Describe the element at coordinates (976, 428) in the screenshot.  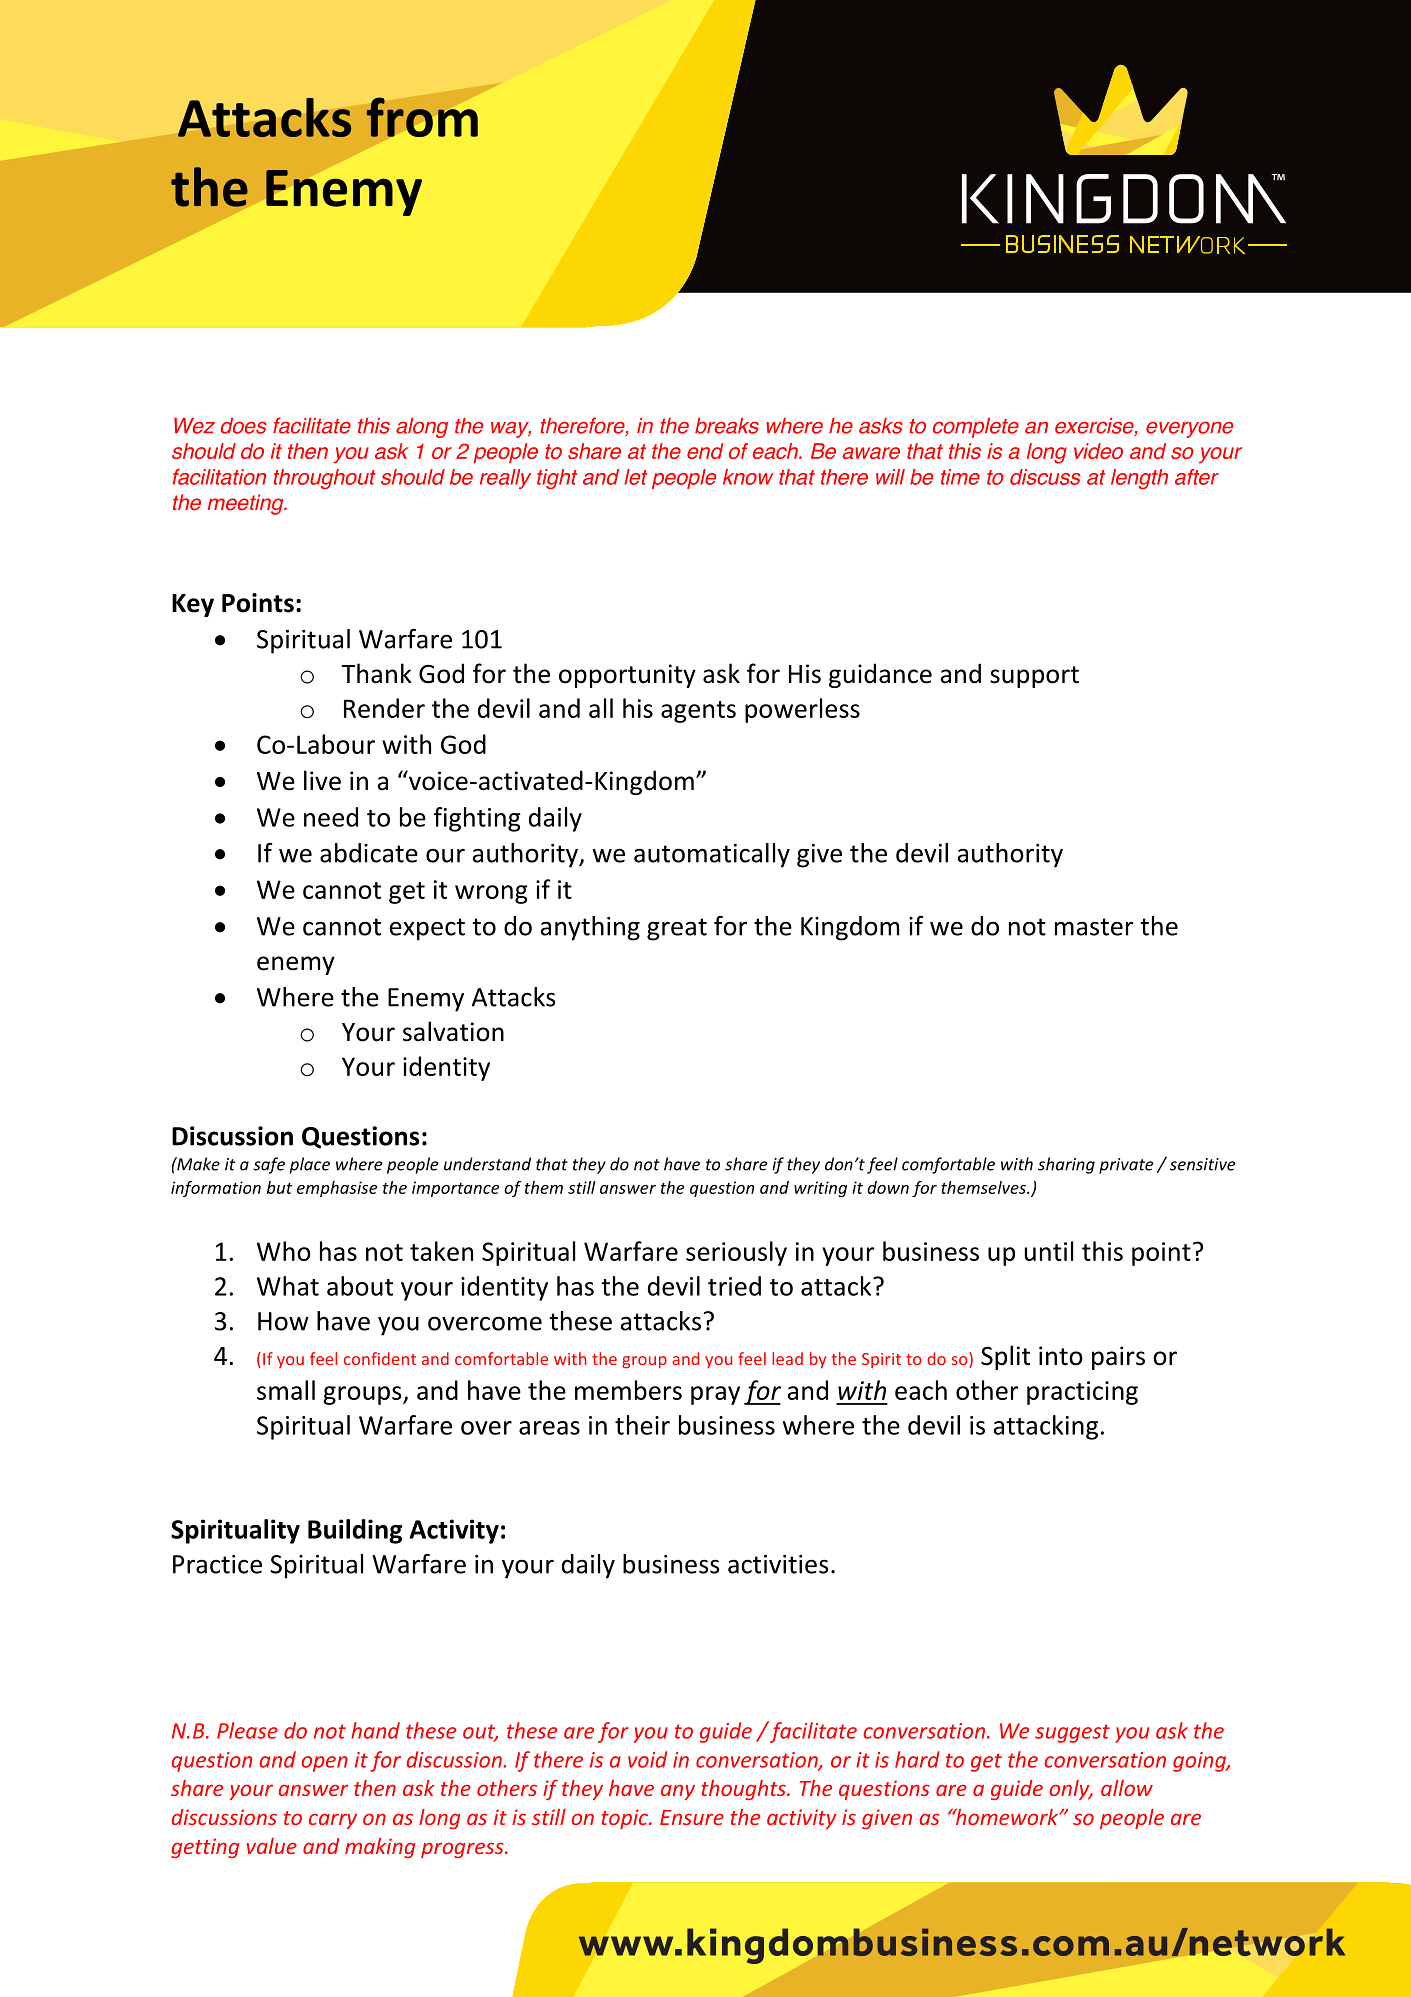
I see `complete` at that location.
